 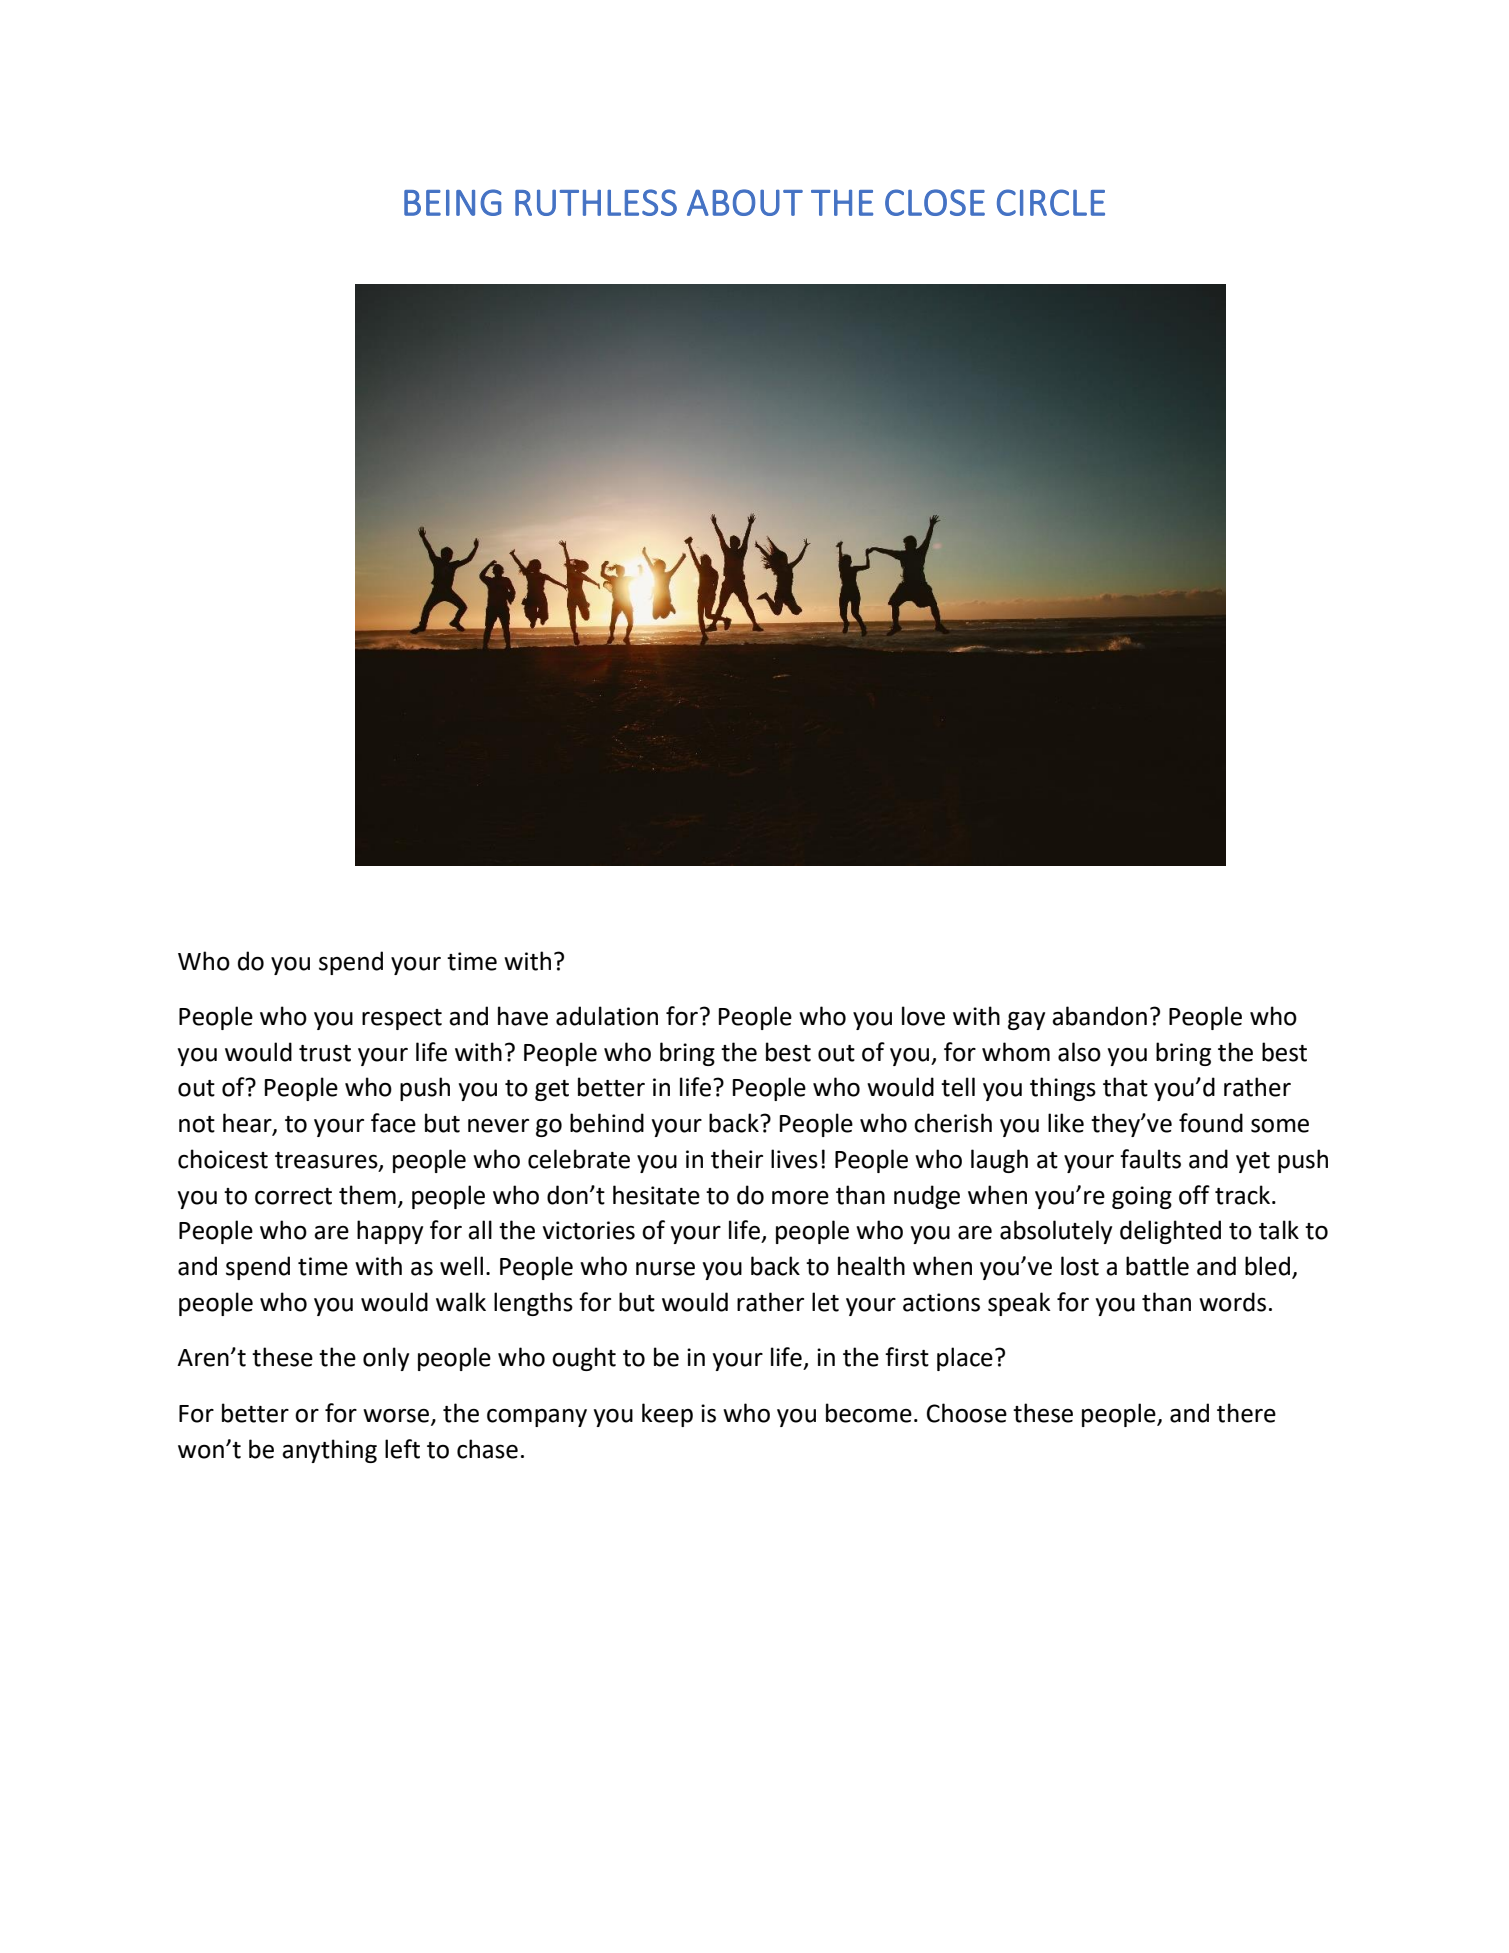 What do you see at coordinates (1051, 202) in the document?
I see `CIRCLE` at bounding box center [1051, 202].
